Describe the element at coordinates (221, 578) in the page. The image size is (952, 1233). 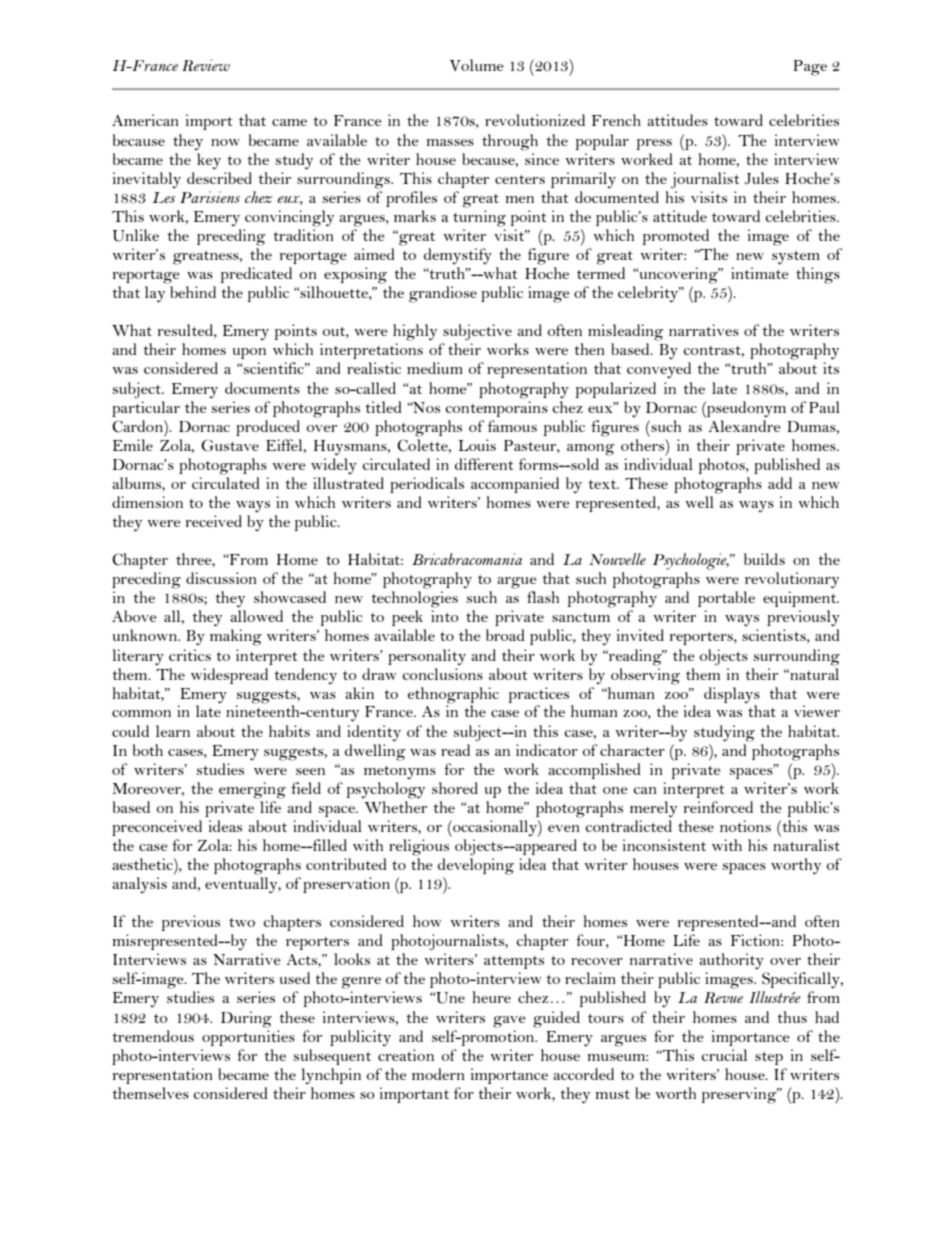
I see `discussion` at that location.
